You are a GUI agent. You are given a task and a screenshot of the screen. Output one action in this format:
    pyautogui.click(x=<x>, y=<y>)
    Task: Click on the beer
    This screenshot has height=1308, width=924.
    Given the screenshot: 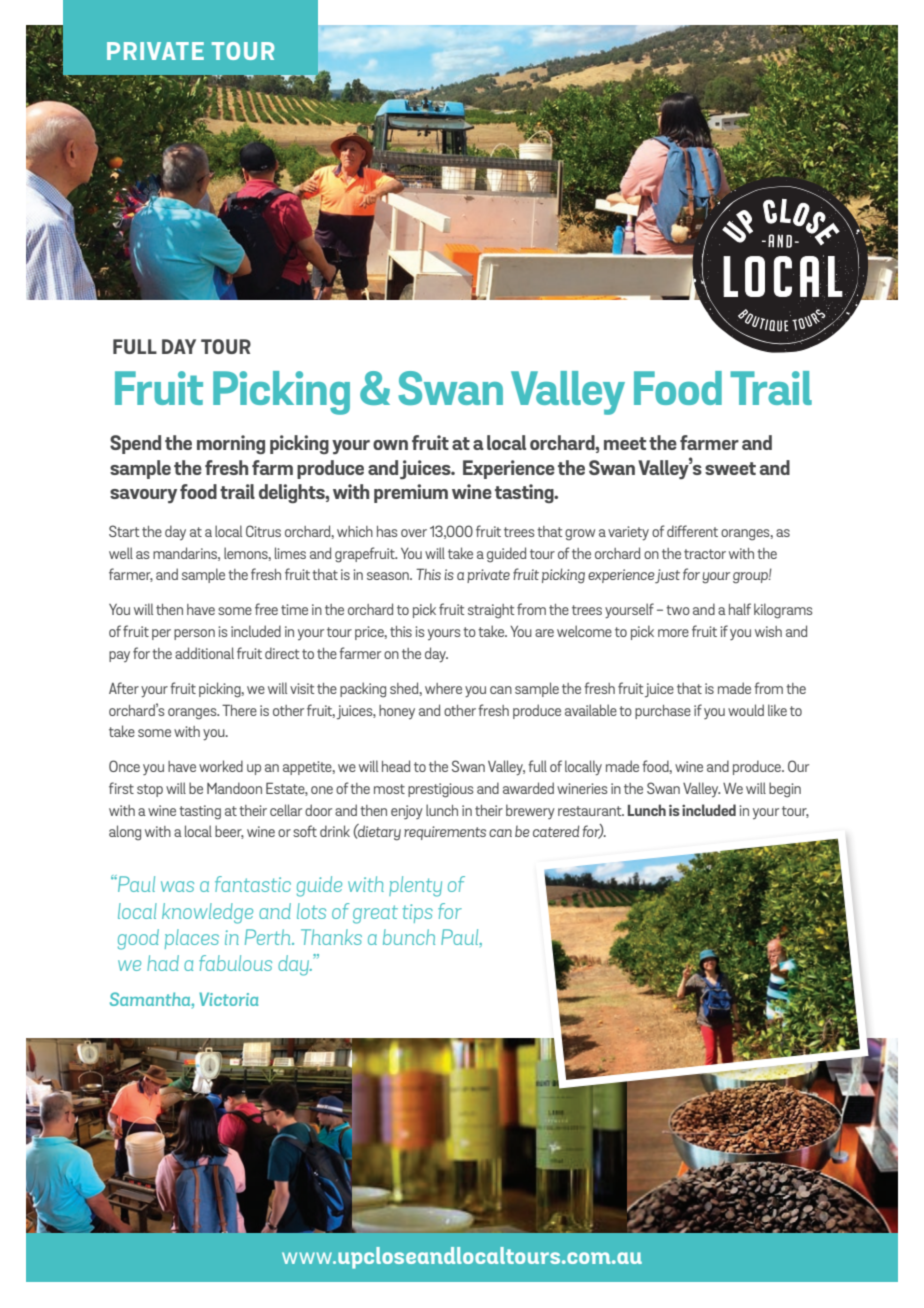 What is the action you would take?
    pyautogui.click(x=229, y=832)
